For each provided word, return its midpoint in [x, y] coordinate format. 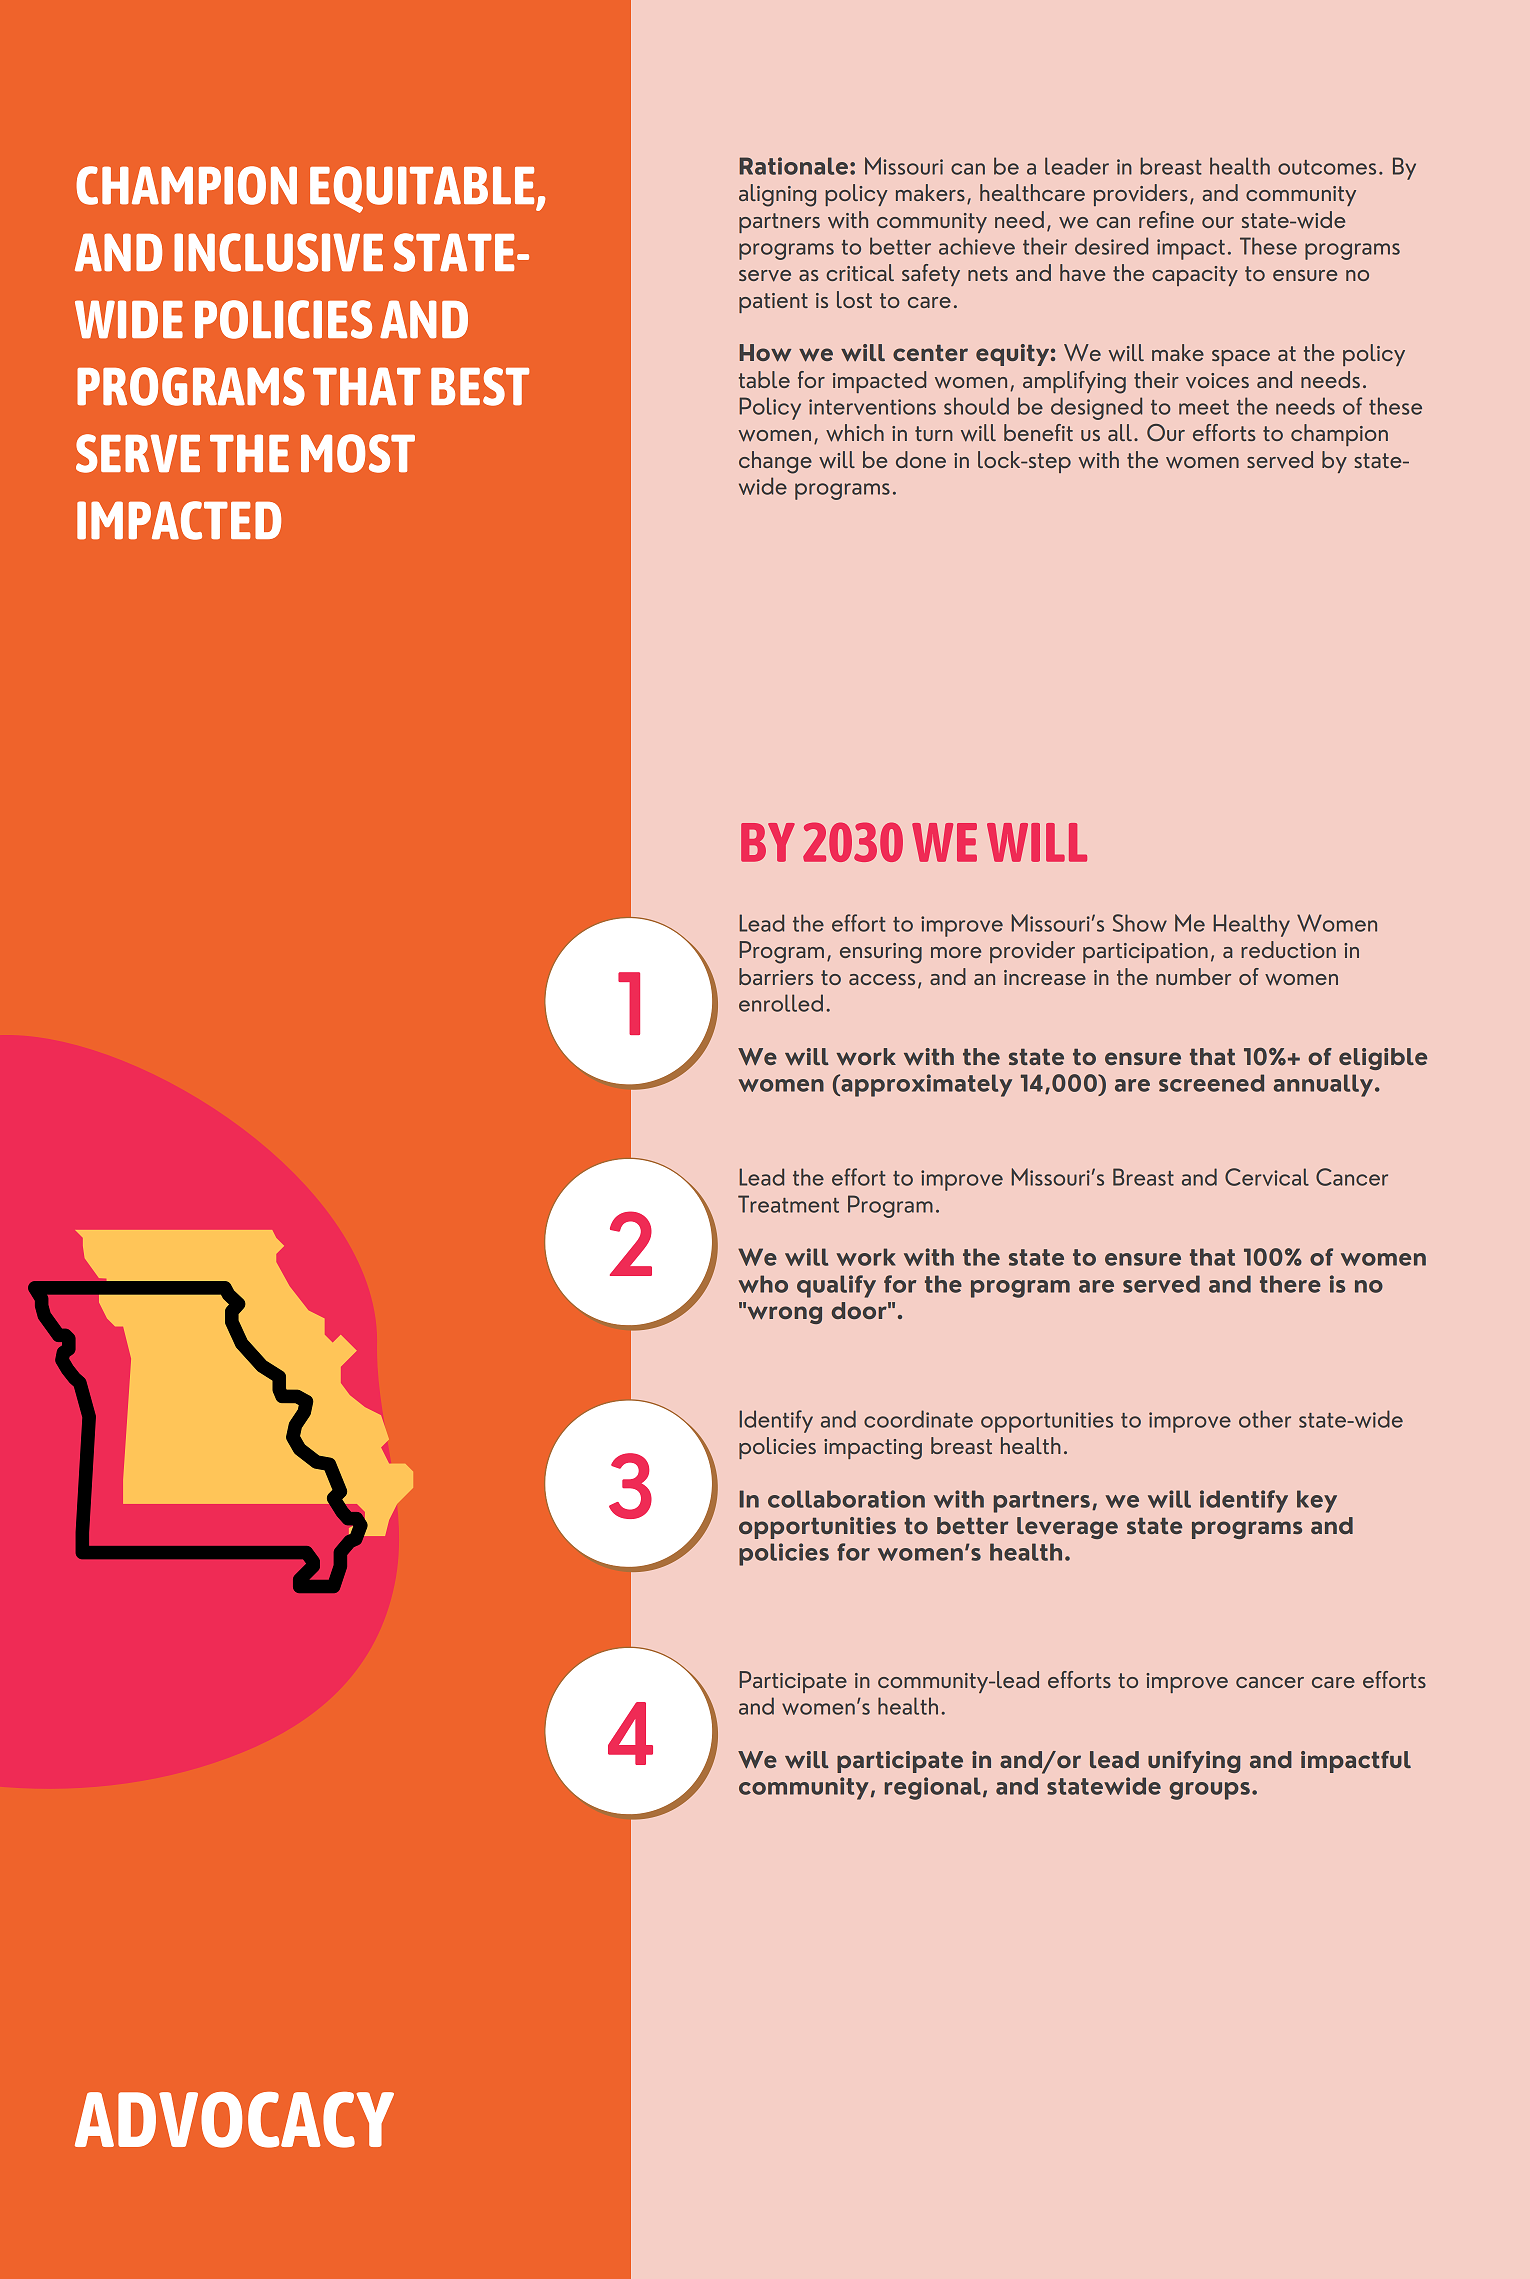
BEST [480, 386]
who [763, 1284]
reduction [1288, 949]
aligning [777, 195]
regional [932, 1788]
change [775, 462]
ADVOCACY [234, 2120]
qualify [836, 1286]
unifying [1194, 1762]
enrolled [781, 1003]
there [1290, 1284]
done [921, 459]
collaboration [846, 1499]
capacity [1195, 276]
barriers [776, 976]
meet [1204, 407]
